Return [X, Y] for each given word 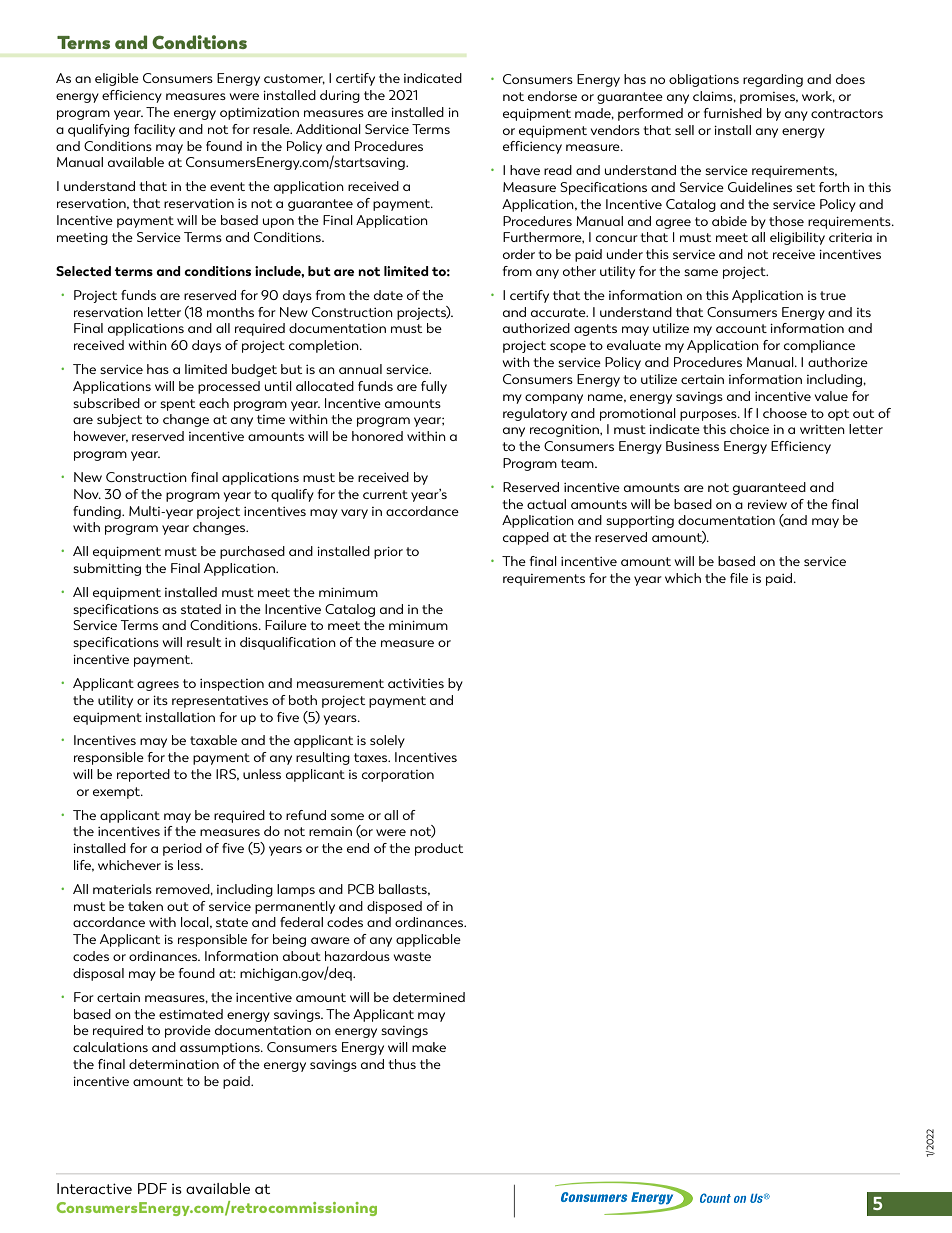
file [739, 578]
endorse [552, 96]
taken [145, 906]
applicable [428, 940]
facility [154, 130]
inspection [232, 685]
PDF [152, 1188]
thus [402, 1064]
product [439, 849]
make [429, 1047]
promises [769, 98]
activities [416, 683]
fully [434, 387]
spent [177, 405]
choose [785, 413]
